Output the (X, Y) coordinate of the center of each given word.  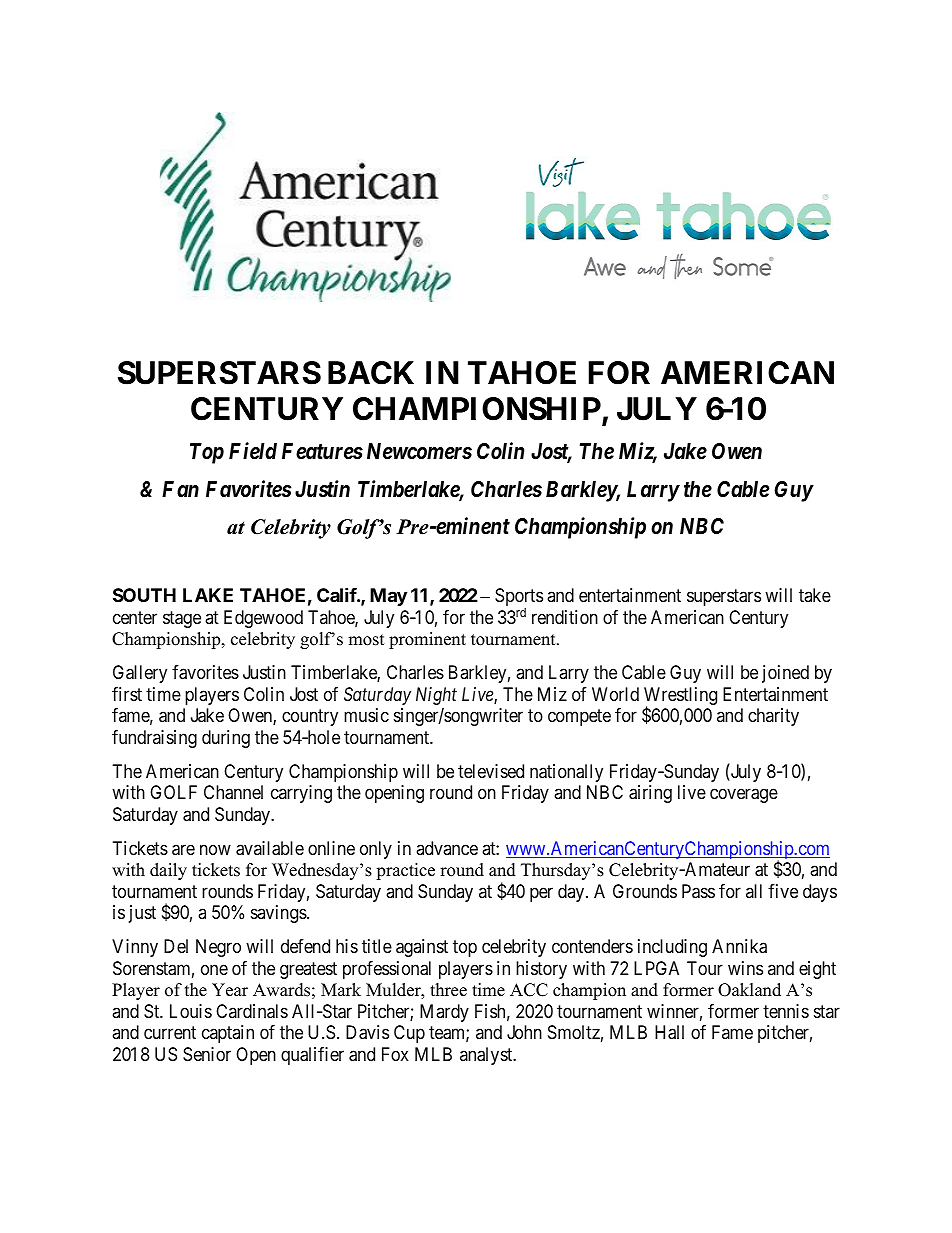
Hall (669, 1032)
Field (253, 451)
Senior (207, 1054)
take (815, 595)
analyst (487, 1056)
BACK (371, 373)
